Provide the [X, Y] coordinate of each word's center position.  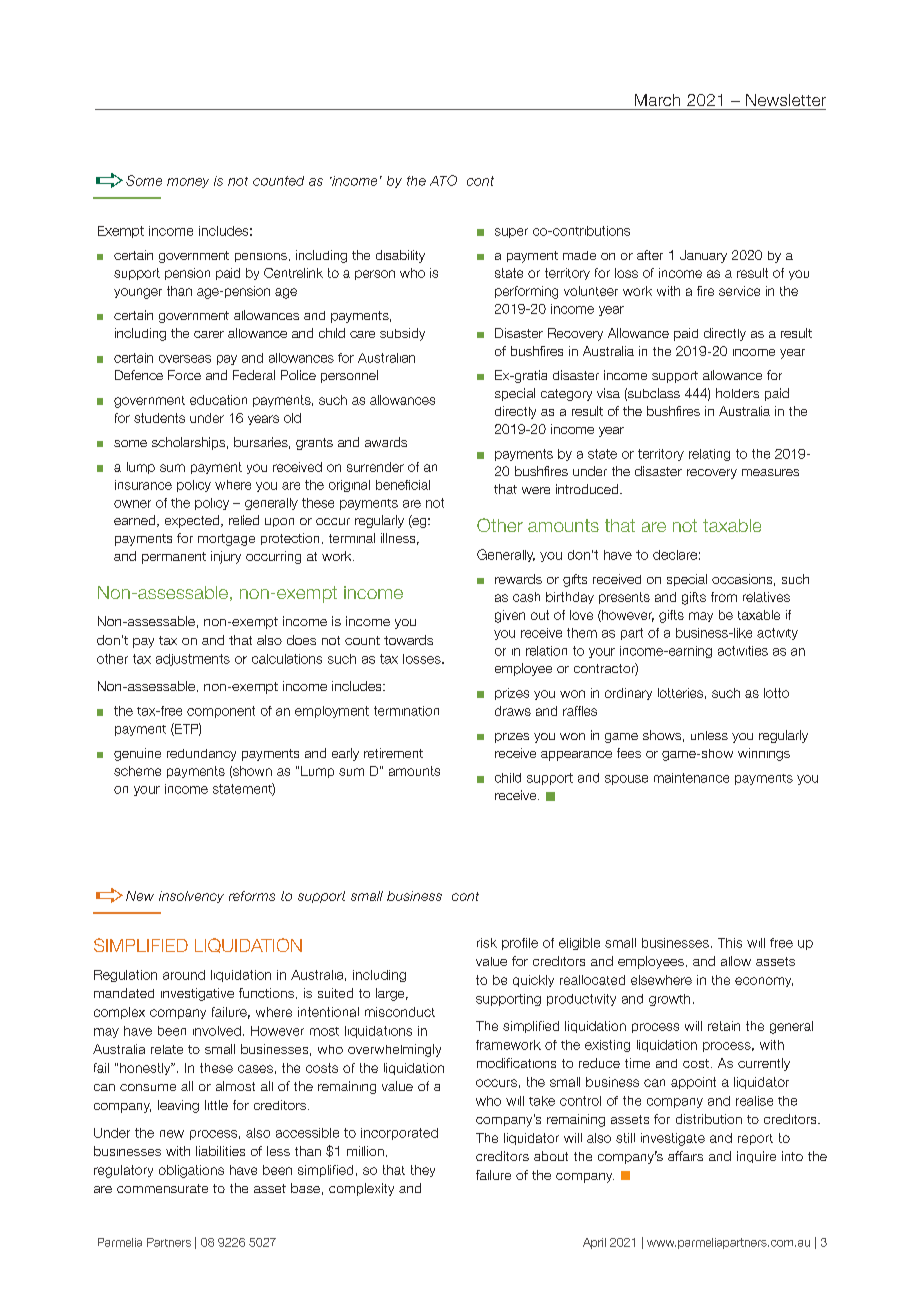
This [730, 943]
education [218, 400]
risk [487, 943]
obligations [191, 1171]
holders [737, 393]
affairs [685, 1156]
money [188, 183]
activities [743, 651]
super [511, 233]
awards [386, 442]
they [423, 1171]
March [657, 100]
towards [408, 640]
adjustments [193, 660]
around [184, 975]
